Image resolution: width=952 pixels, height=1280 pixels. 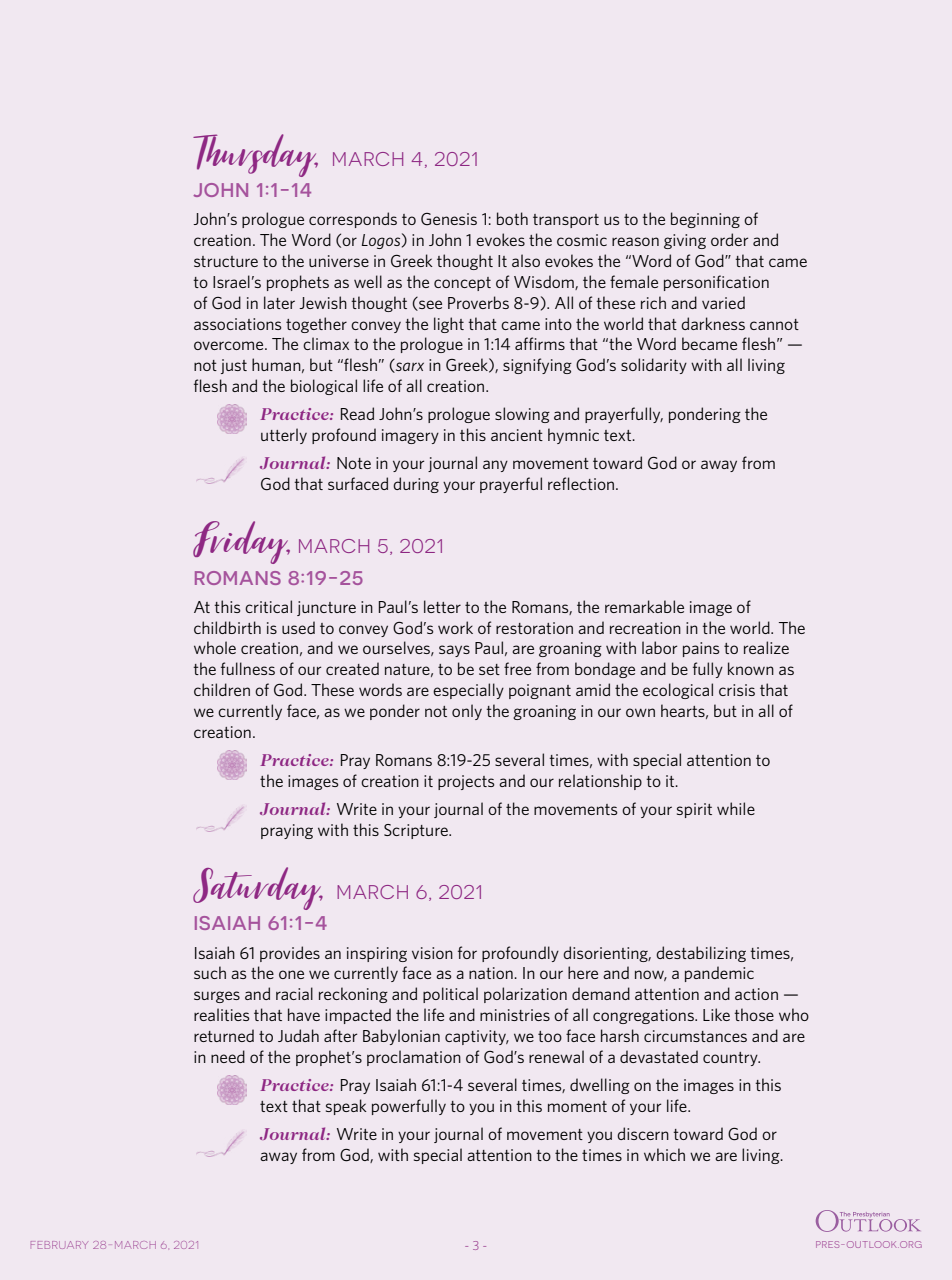 What do you see at coordinates (346, 1107) in the screenshot?
I see `speak` at bounding box center [346, 1107].
